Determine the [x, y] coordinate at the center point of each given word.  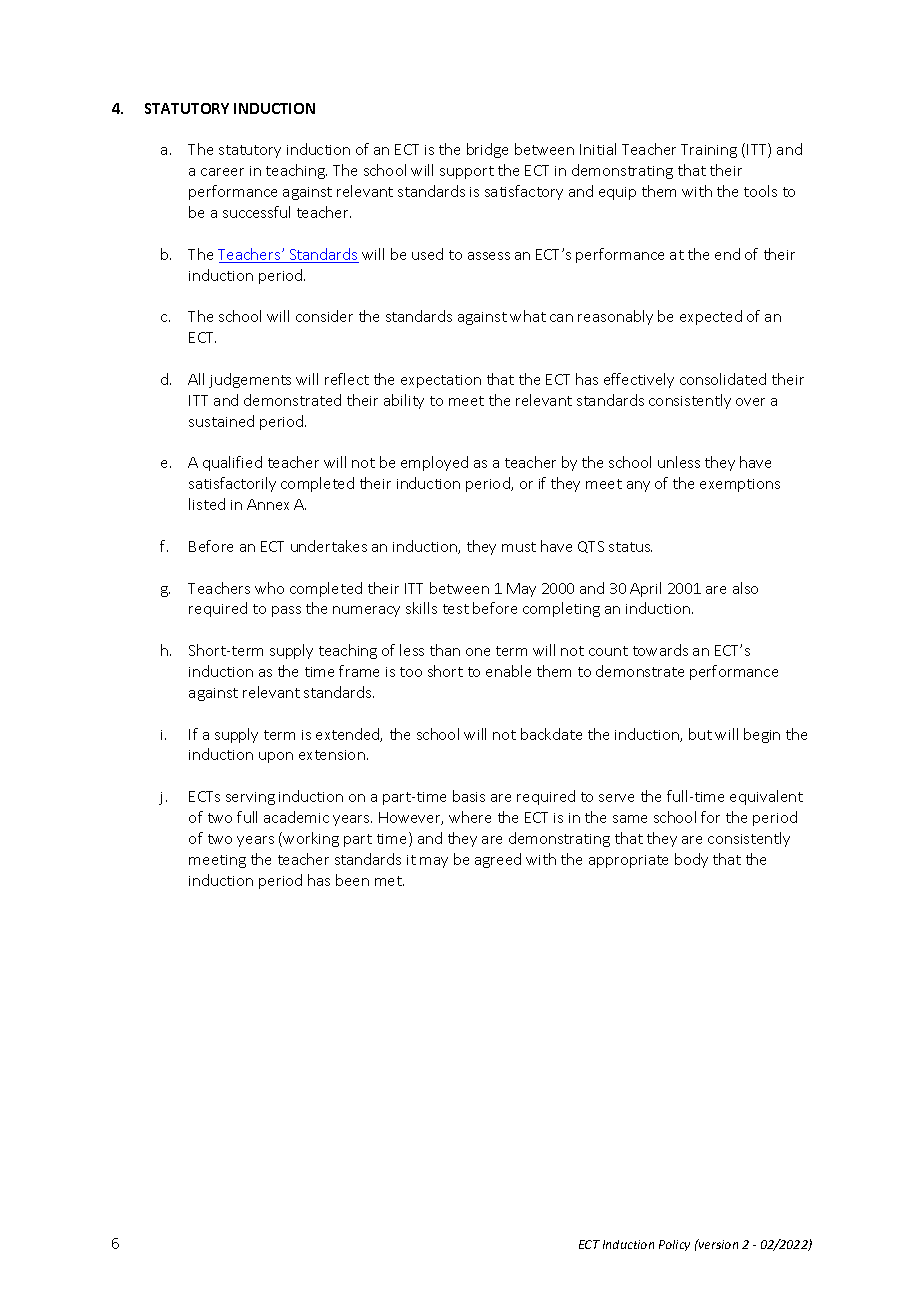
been [352, 880]
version [717, 1244]
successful [256, 212]
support [467, 172]
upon [276, 757]
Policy [674, 1245]
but [700, 734]
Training [709, 151]
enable [508, 671]
